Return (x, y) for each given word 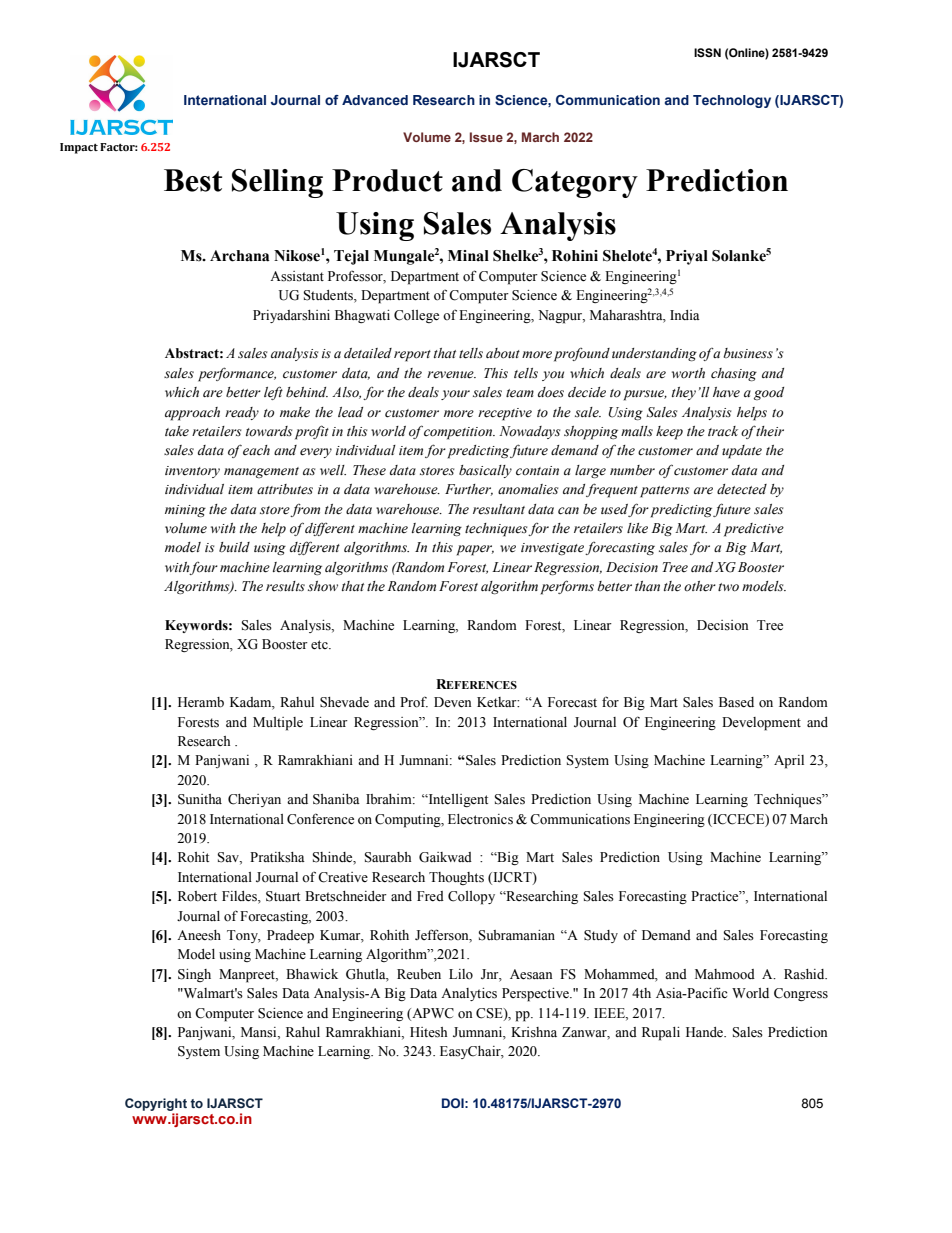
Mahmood (725, 974)
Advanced (375, 100)
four (203, 568)
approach (192, 414)
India (685, 315)
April (789, 762)
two (728, 587)
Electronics (480, 819)
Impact (79, 148)
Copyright (156, 1104)
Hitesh (428, 1032)
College (416, 316)
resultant (499, 509)
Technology (732, 101)
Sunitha (200, 799)
